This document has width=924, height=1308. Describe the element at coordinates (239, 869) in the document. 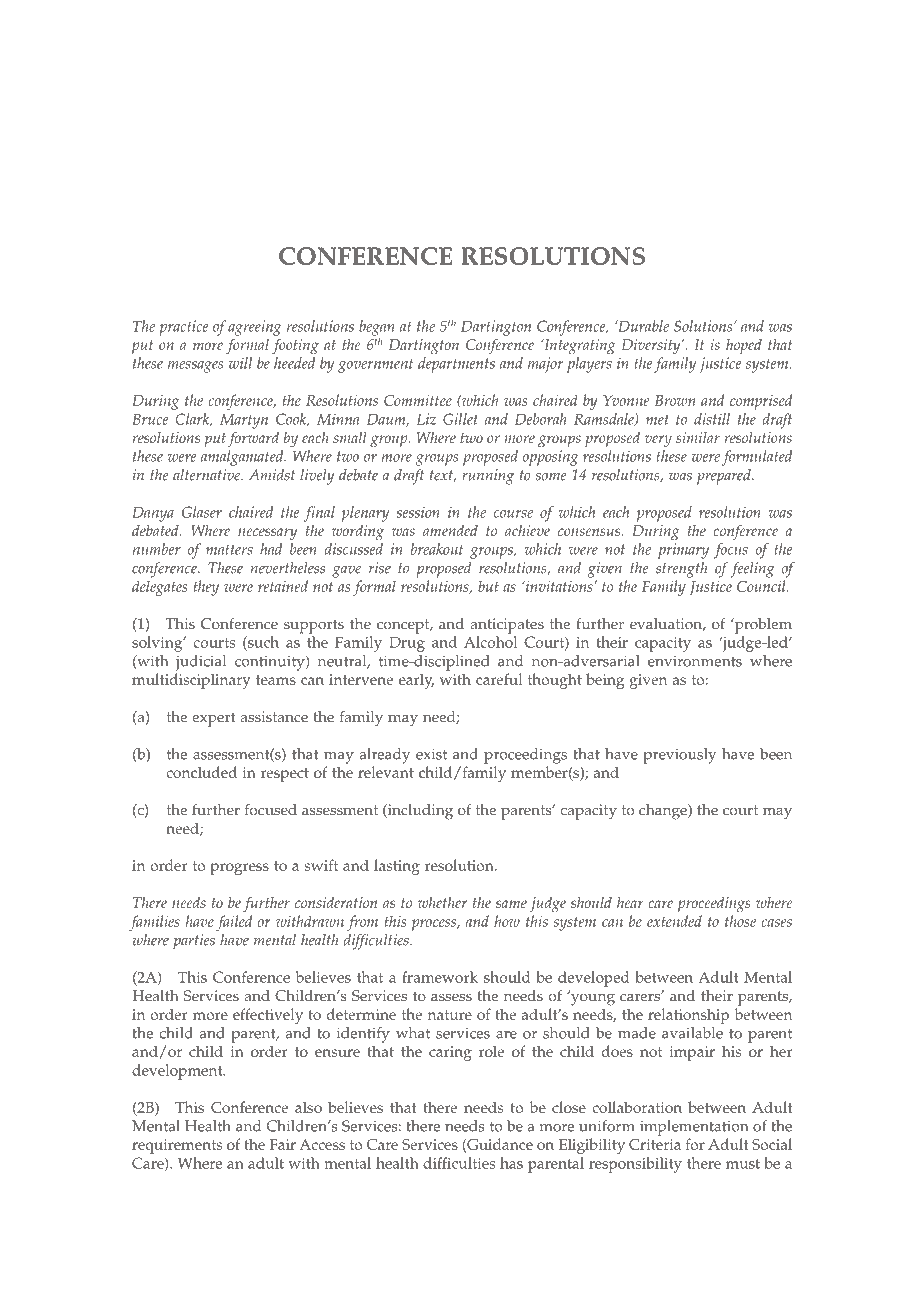

I see `progress` at that location.
